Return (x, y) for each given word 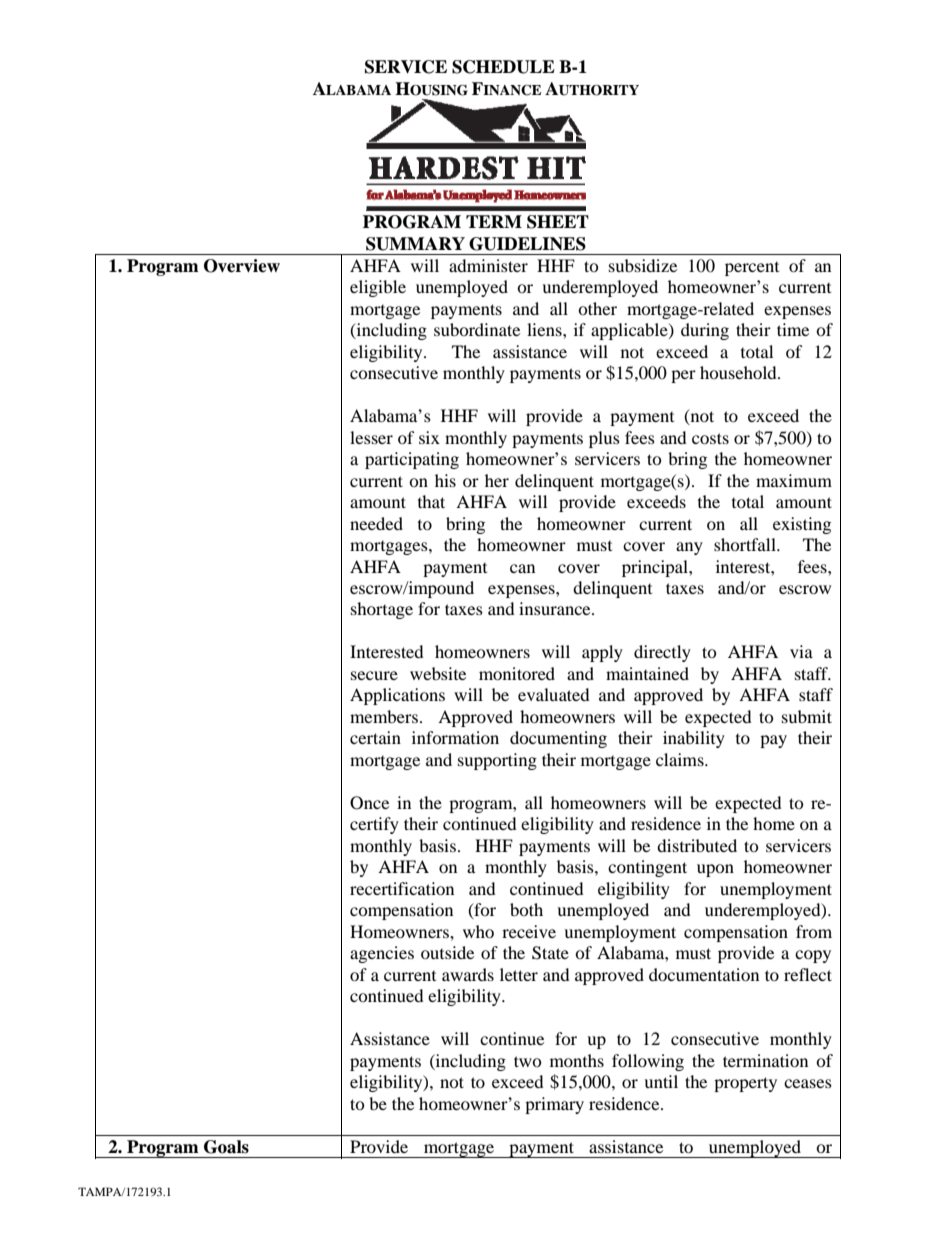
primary (554, 1105)
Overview (242, 266)
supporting (497, 761)
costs (710, 438)
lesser (371, 437)
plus (604, 439)
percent (752, 269)
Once (369, 803)
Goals (226, 1147)
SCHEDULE (503, 67)
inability (694, 739)
